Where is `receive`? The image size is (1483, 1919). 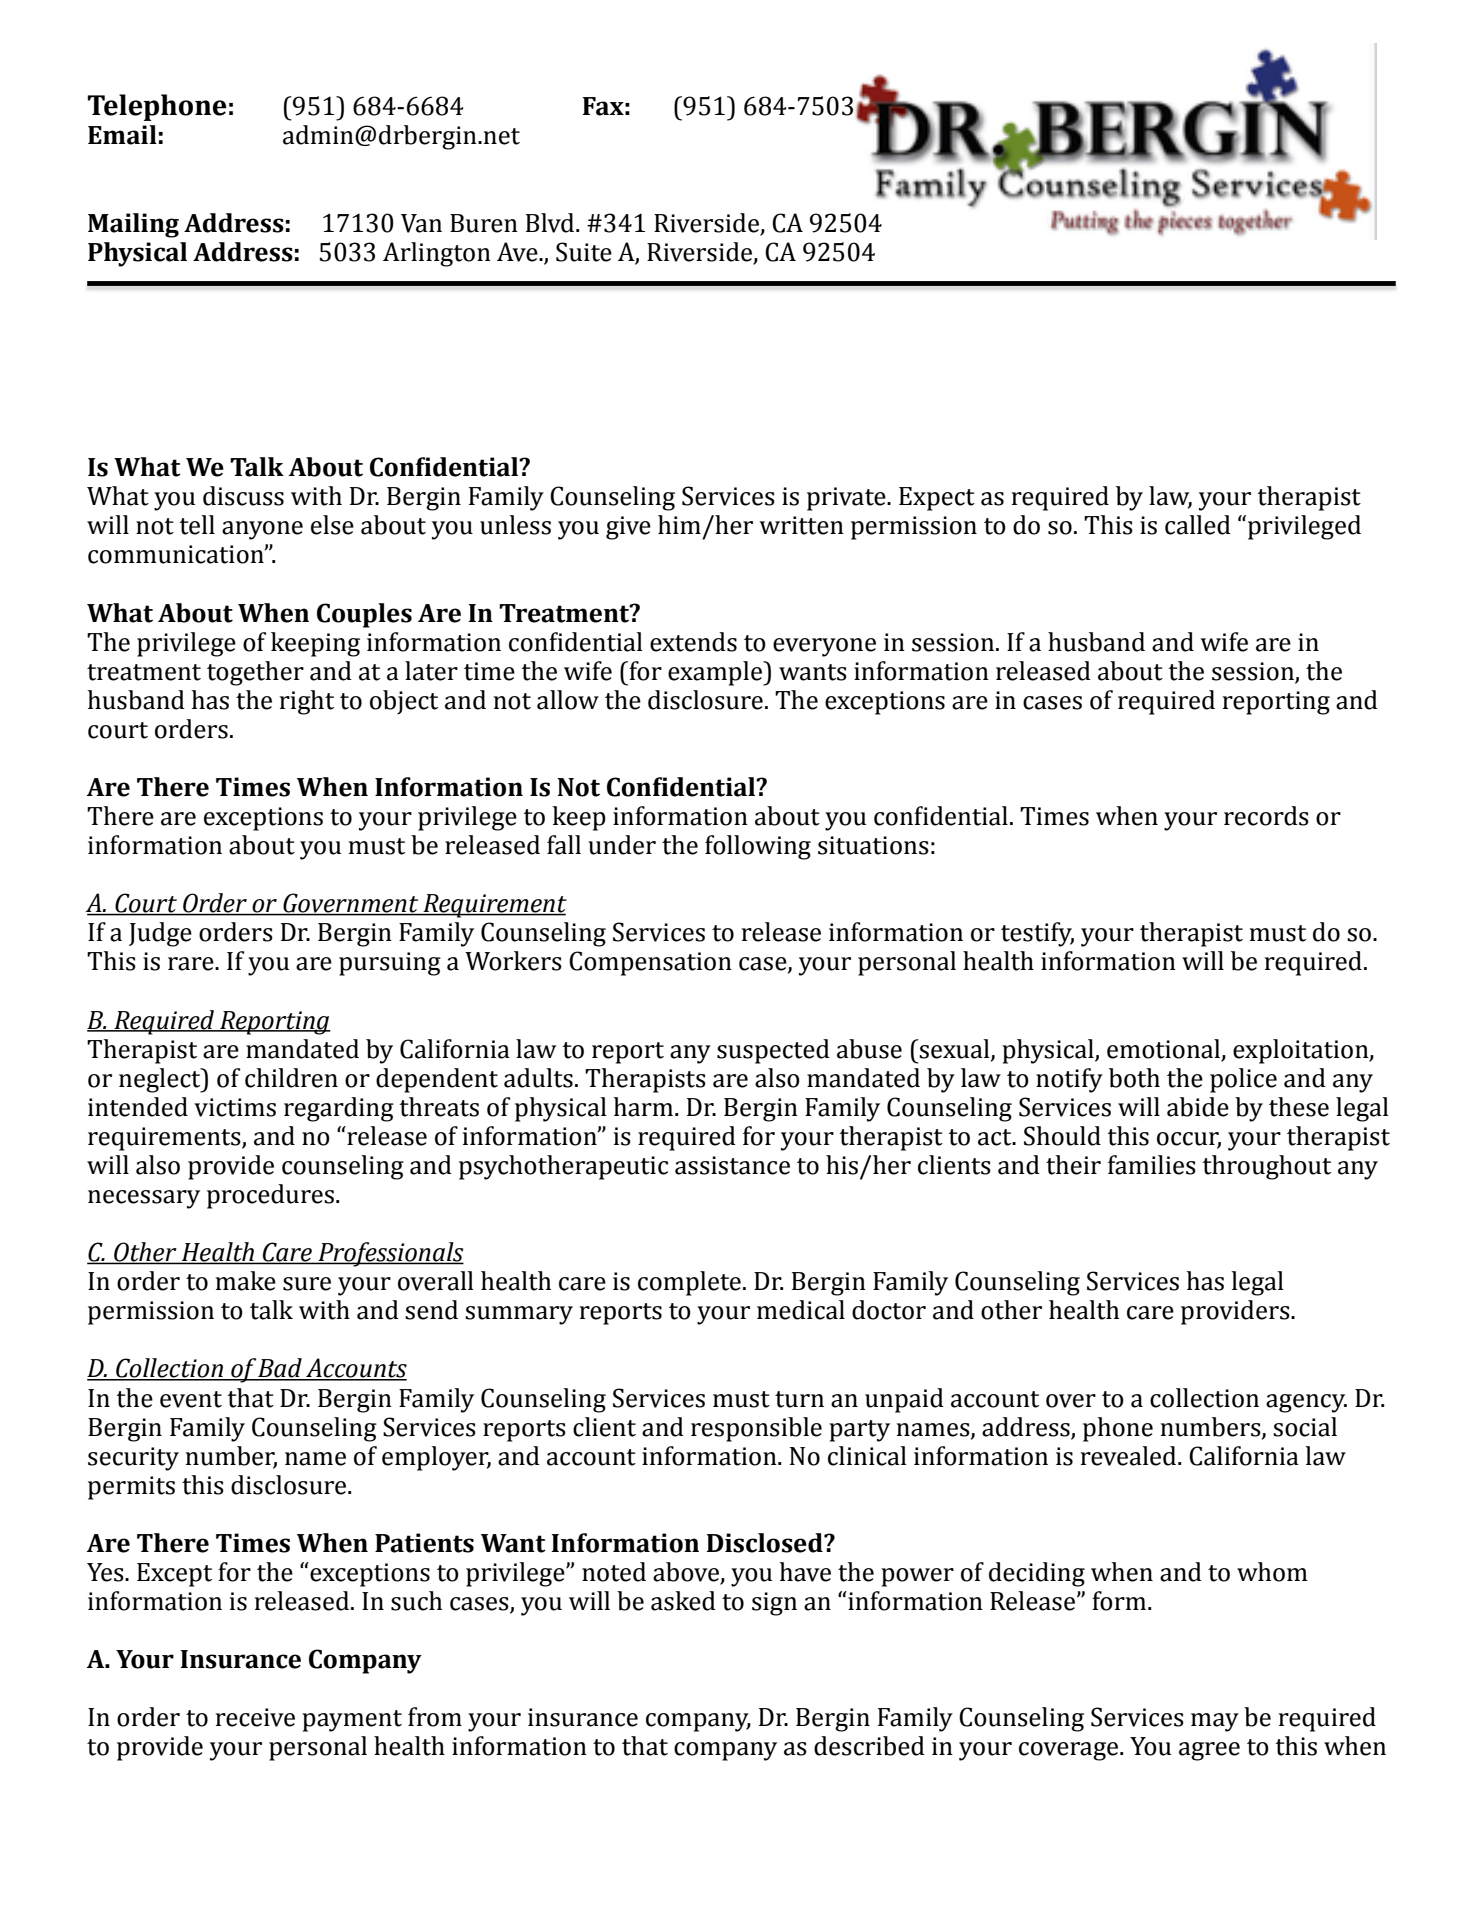
receive is located at coordinates (255, 1717).
